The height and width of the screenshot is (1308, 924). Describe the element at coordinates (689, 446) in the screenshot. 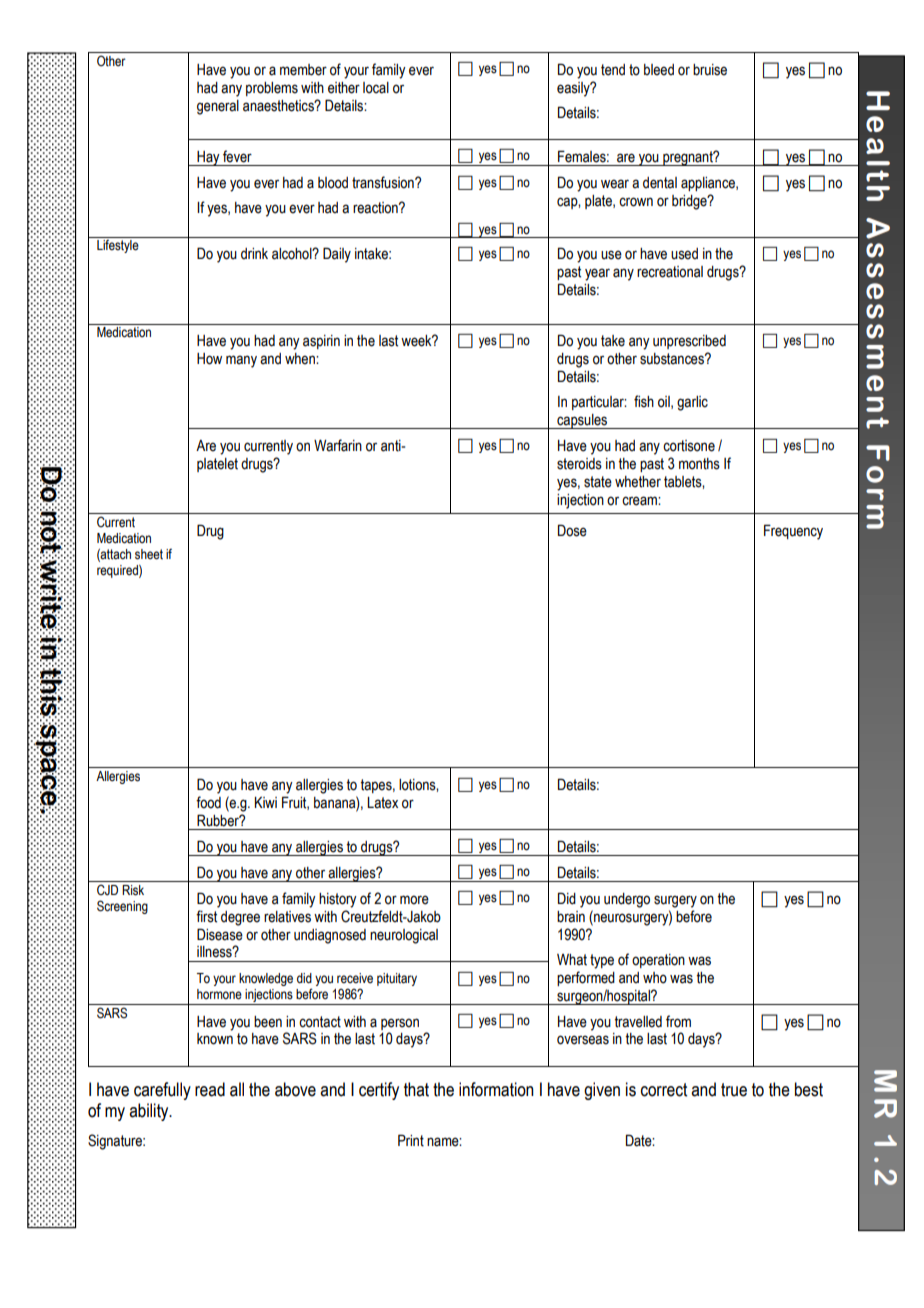

I see `cortisone` at that location.
